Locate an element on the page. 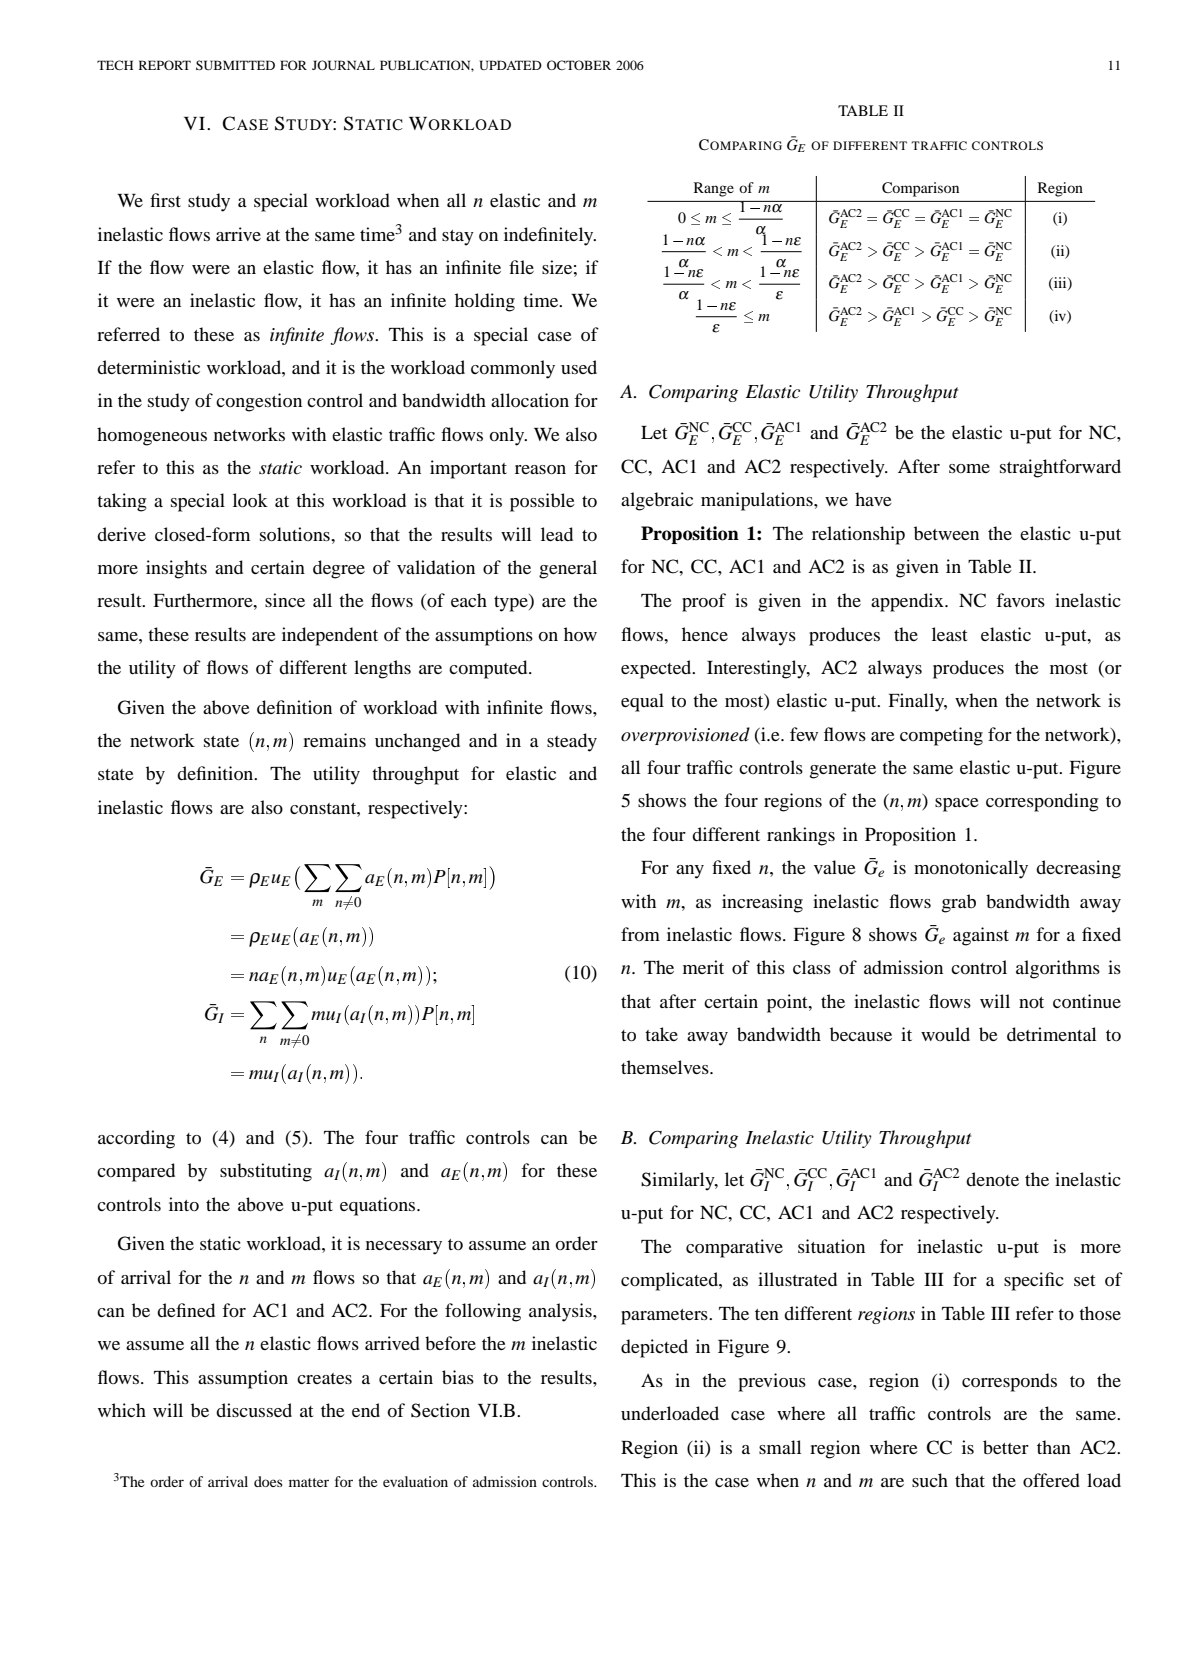 This document has height=1677, width=1185. according is located at coordinates (136, 1139).
